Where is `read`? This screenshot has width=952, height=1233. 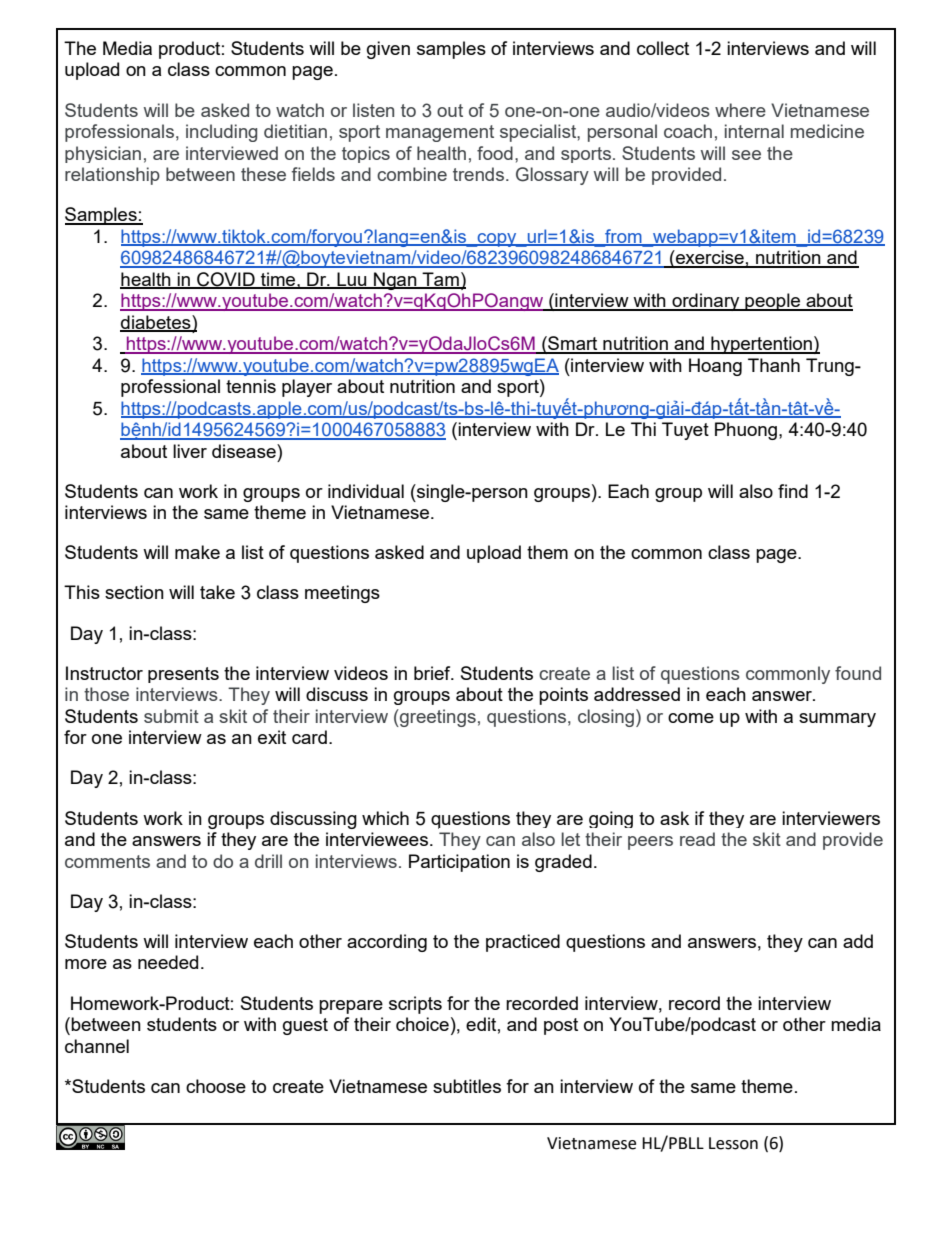 read is located at coordinates (697, 839).
